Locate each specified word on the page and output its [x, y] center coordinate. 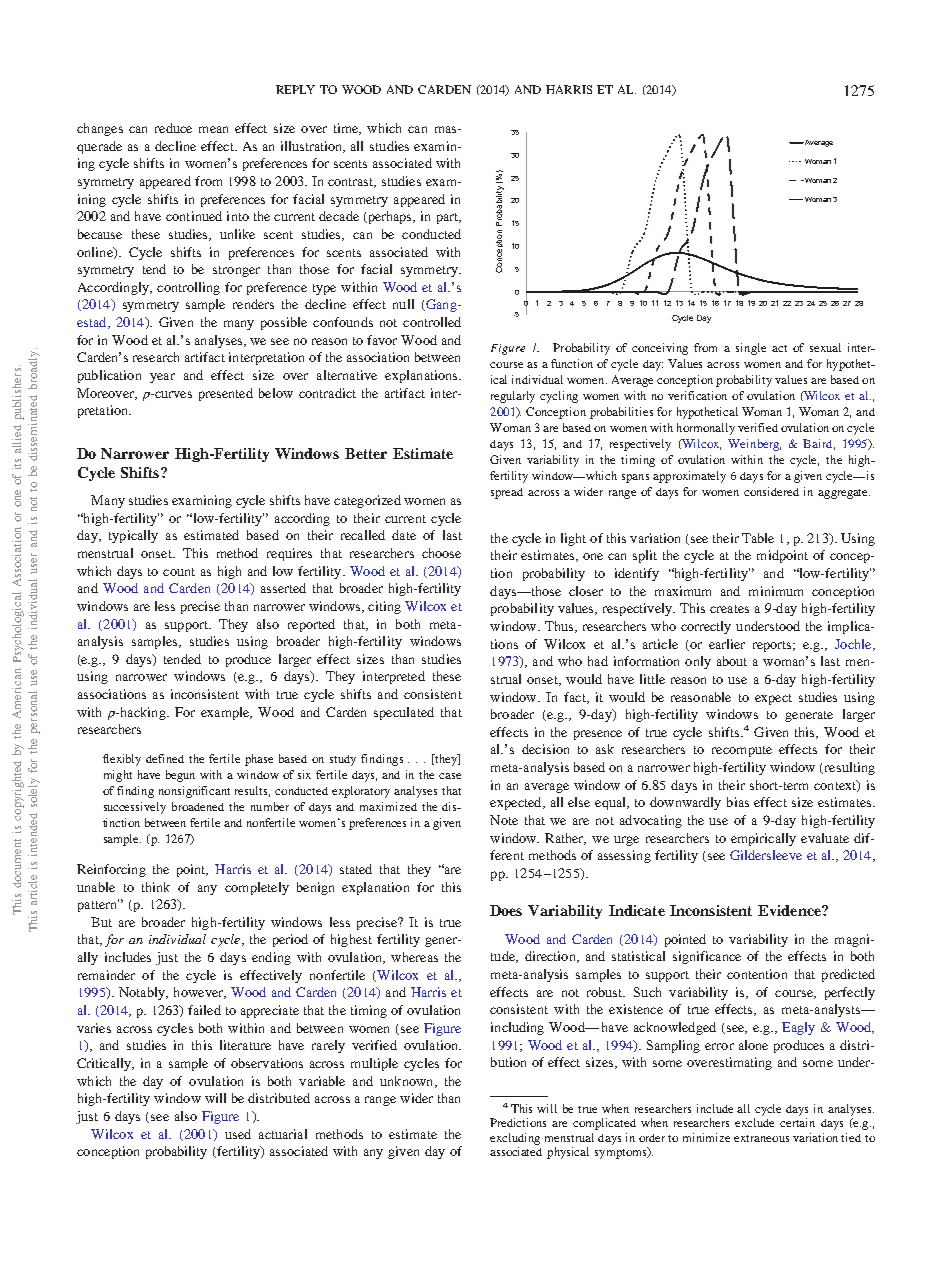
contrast [352, 183]
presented [226, 394]
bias [738, 802]
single [751, 349]
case [450, 776]
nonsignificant [194, 792]
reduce [173, 128]
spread [507, 493]
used [238, 1134]
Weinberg [754, 445]
